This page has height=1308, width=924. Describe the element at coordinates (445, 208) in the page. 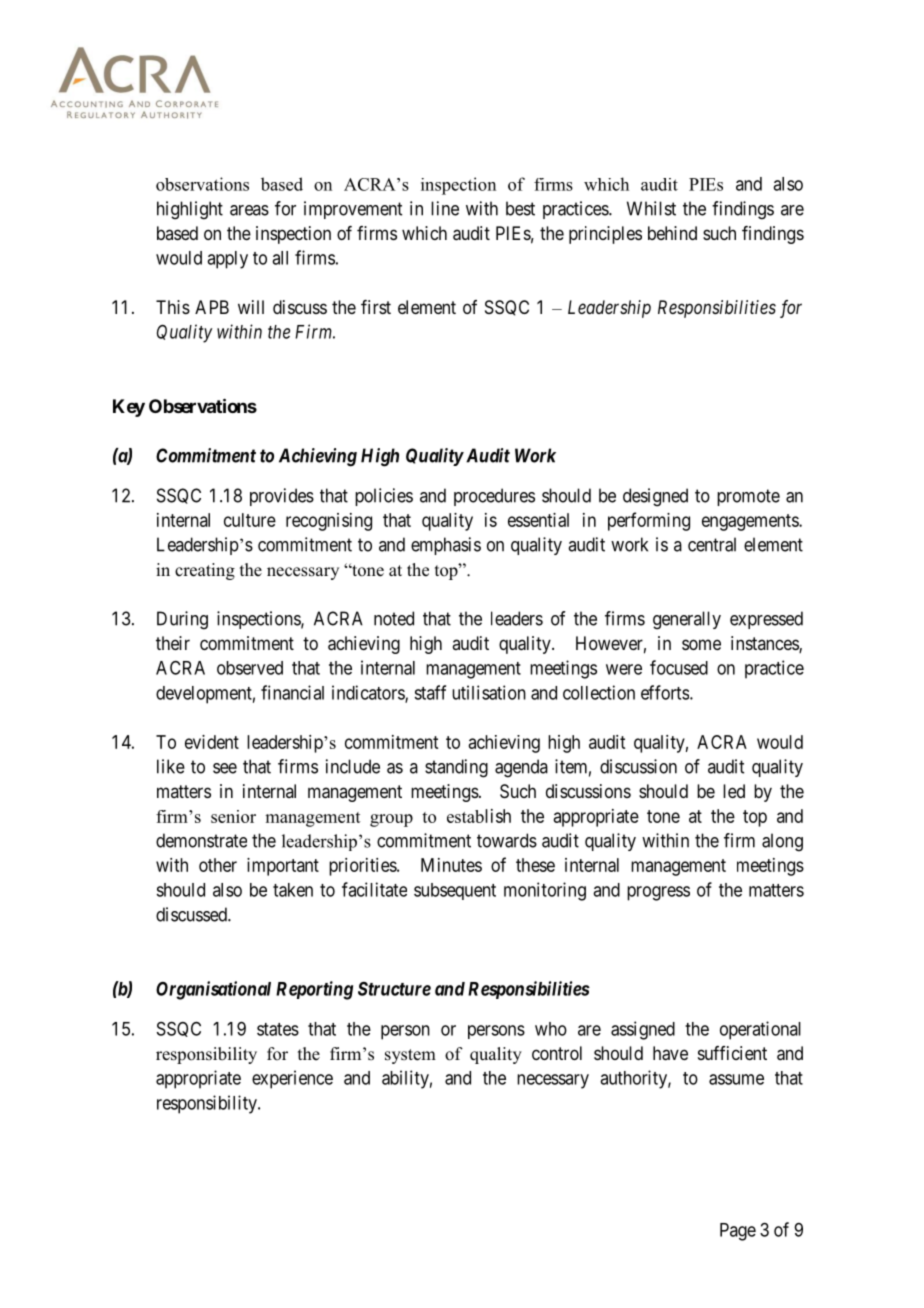

I see `line` at that location.
